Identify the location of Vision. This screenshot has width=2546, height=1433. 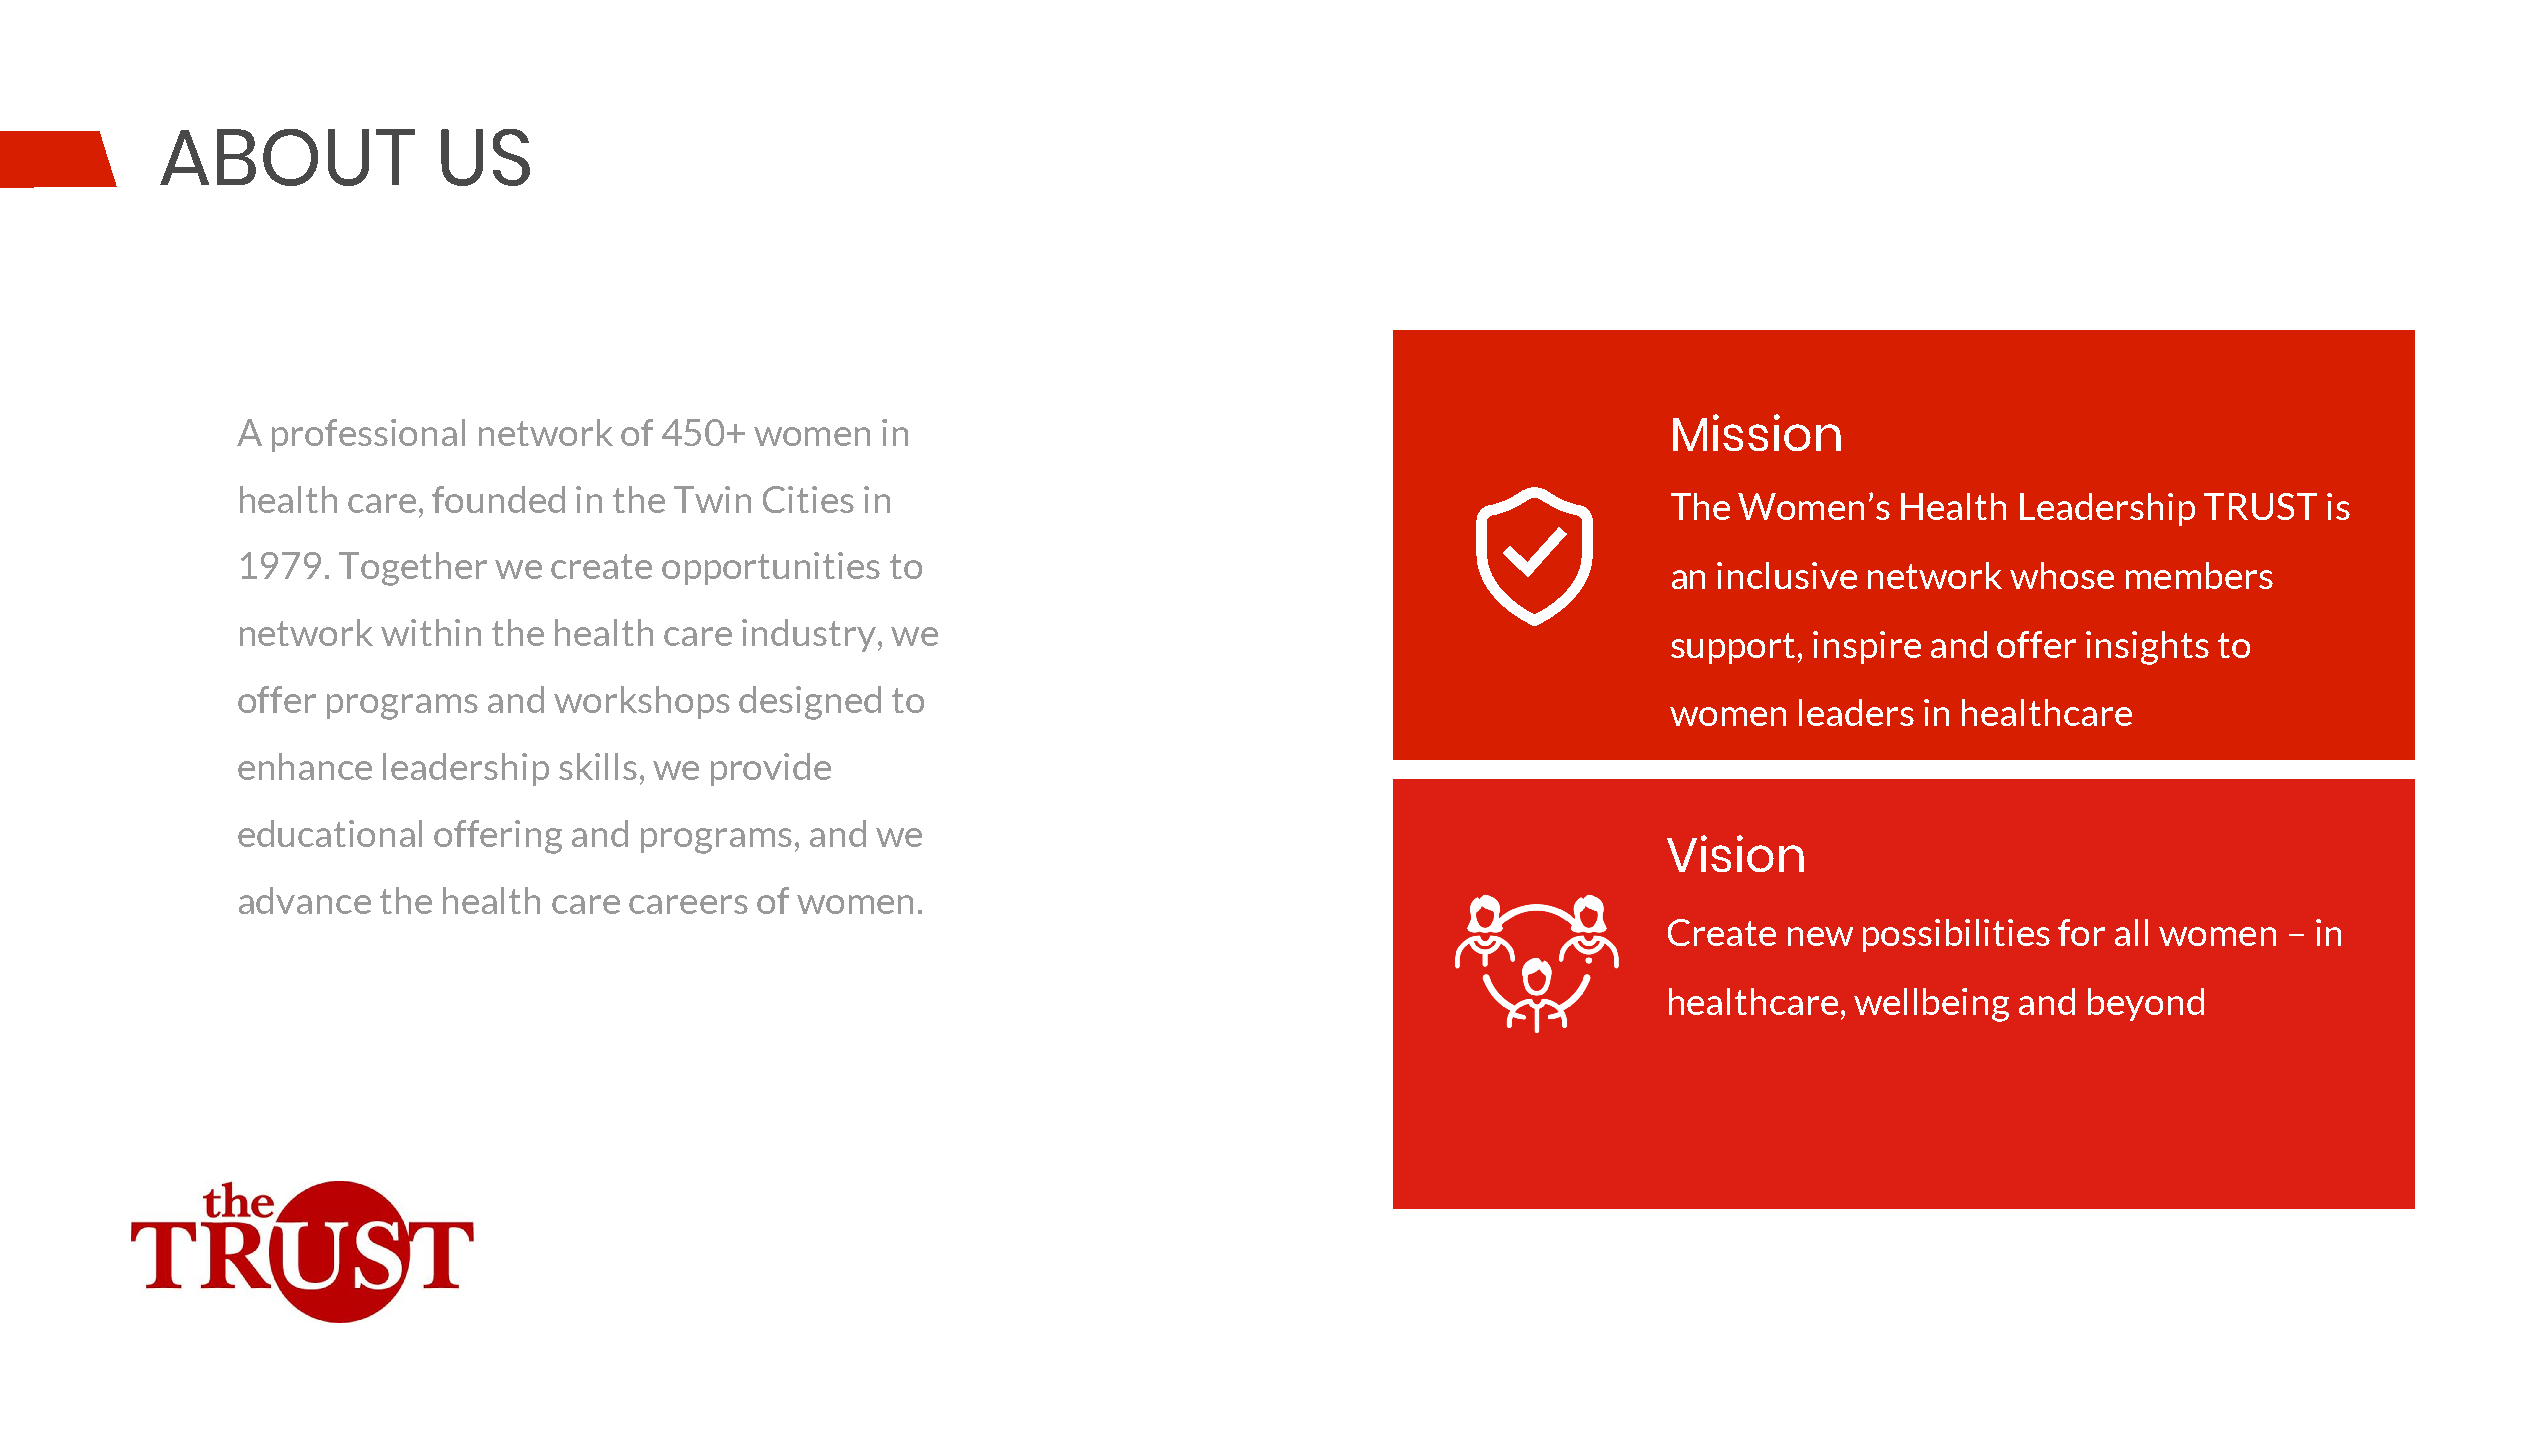
(1735, 853).
